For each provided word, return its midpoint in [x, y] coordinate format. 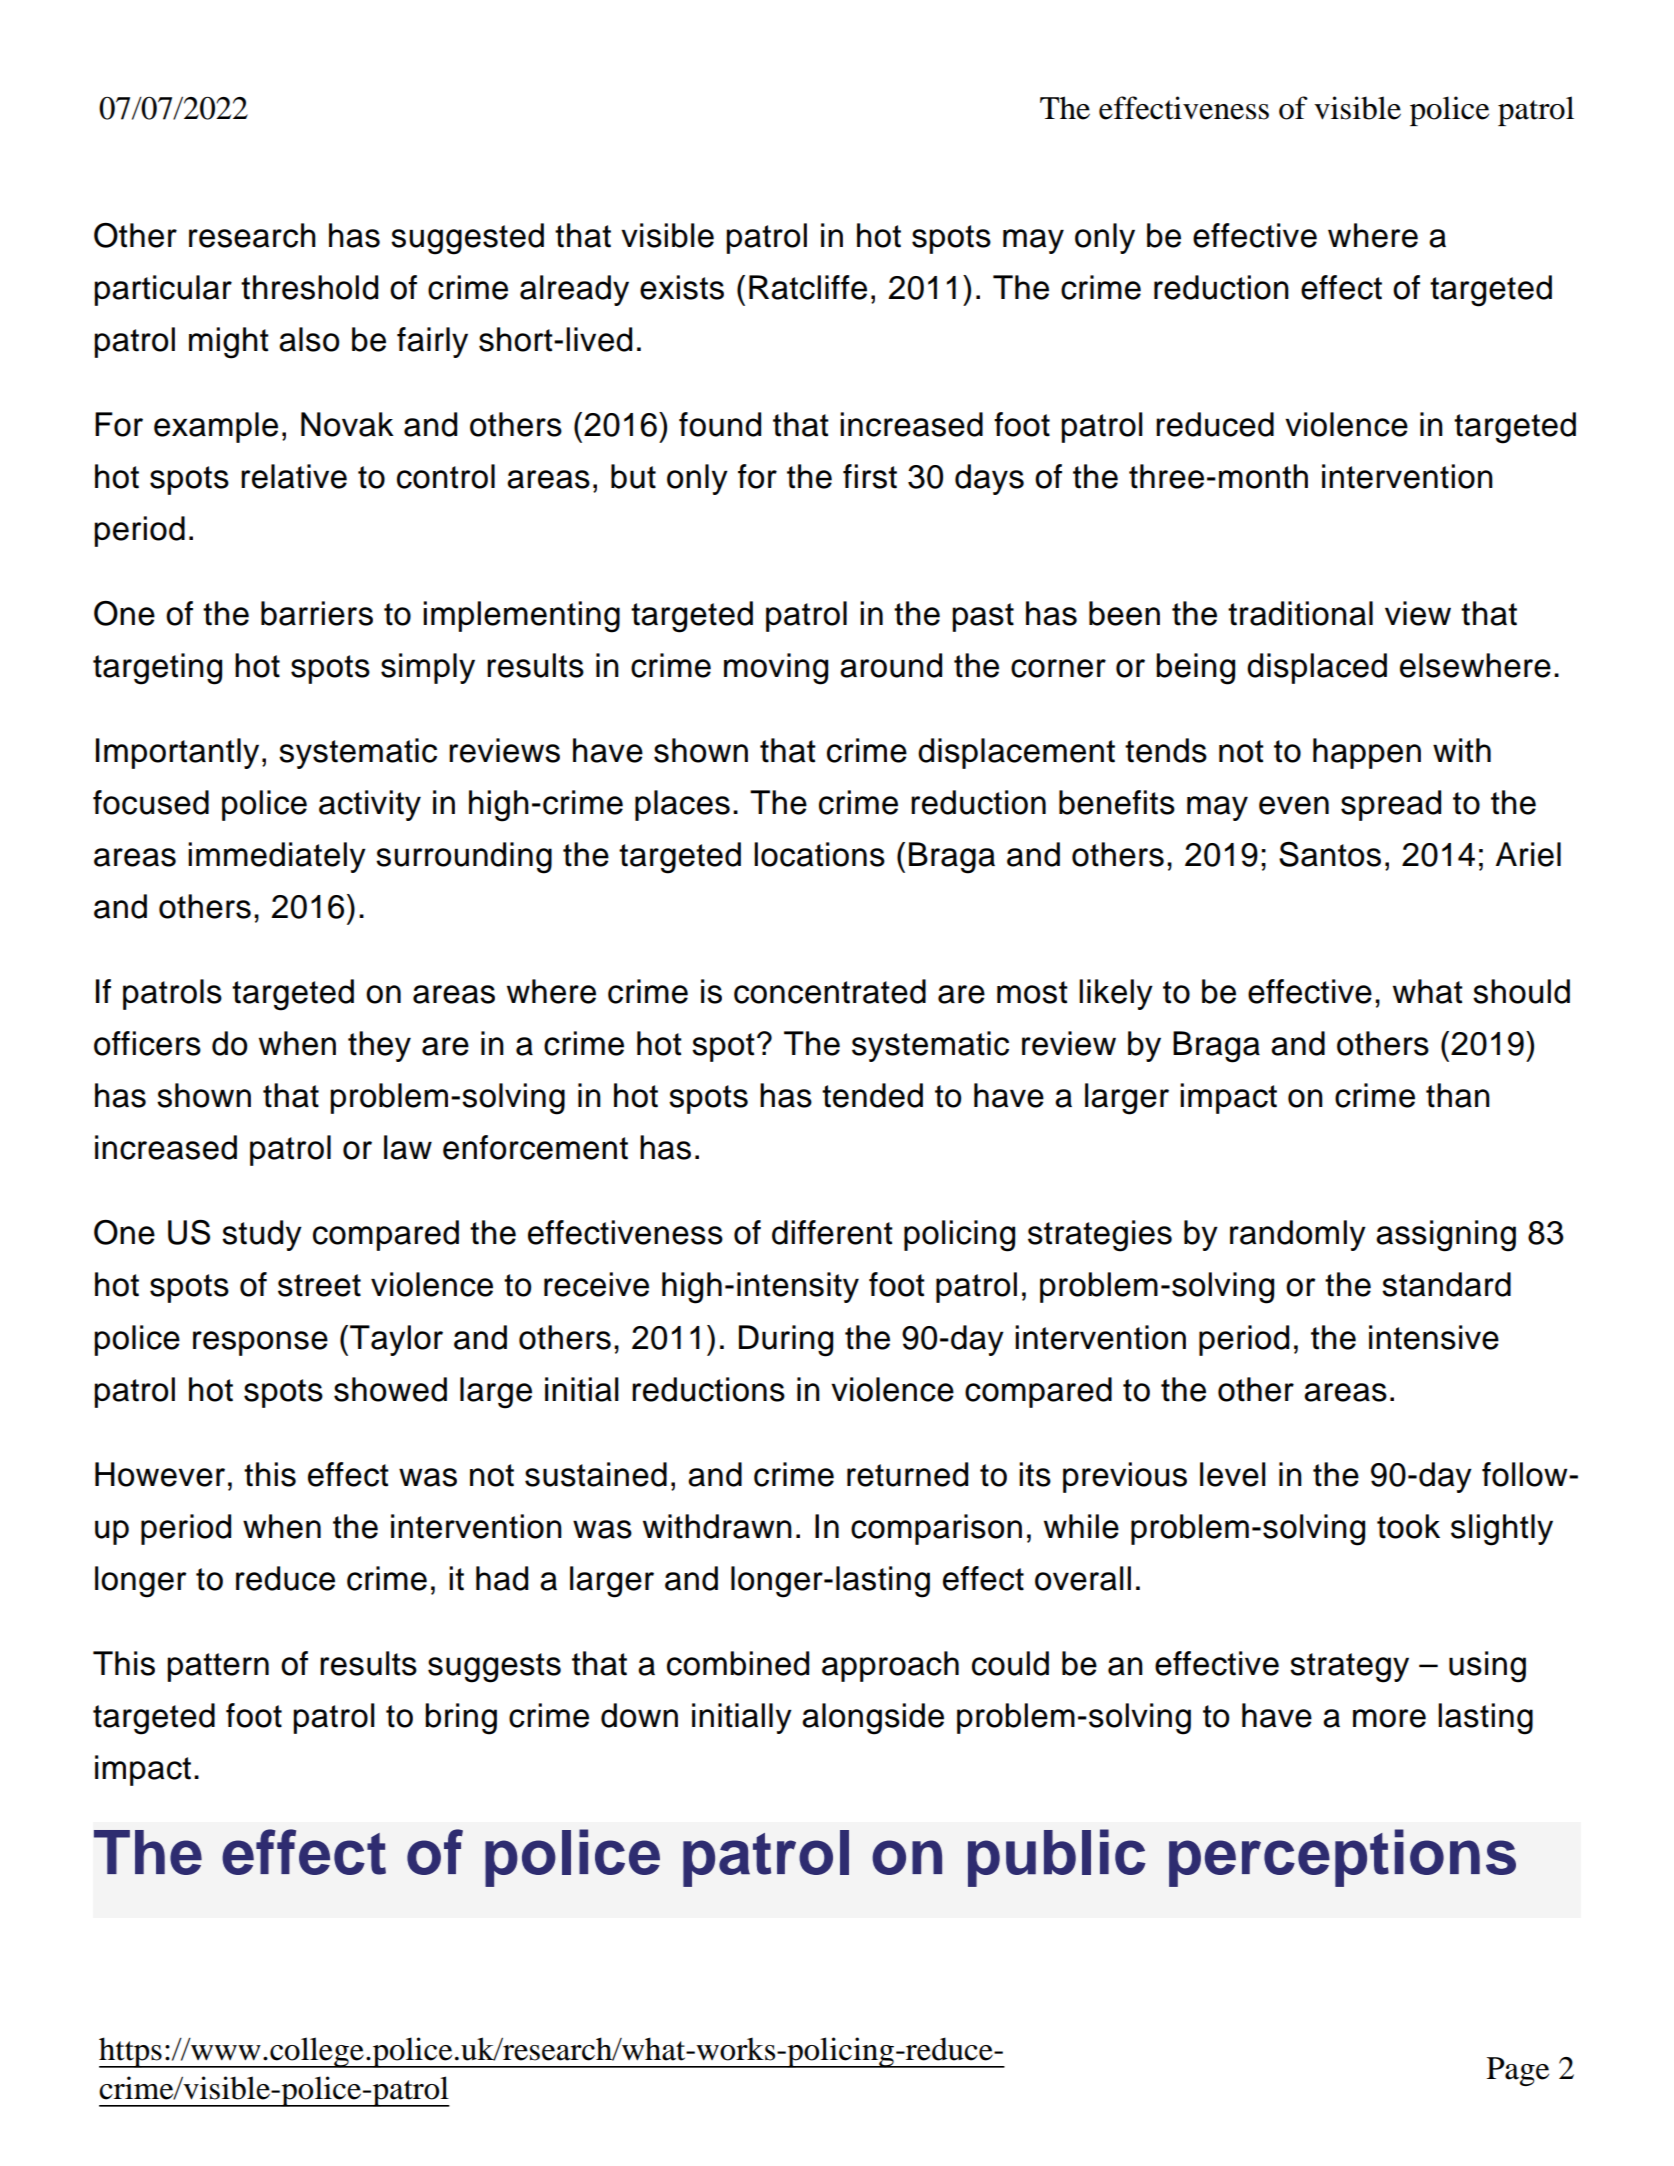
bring [461, 1719]
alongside [873, 1719]
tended [872, 1095]
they [379, 1046]
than [1458, 1095]
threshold [309, 287]
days [989, 479]
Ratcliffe [808, 287]
